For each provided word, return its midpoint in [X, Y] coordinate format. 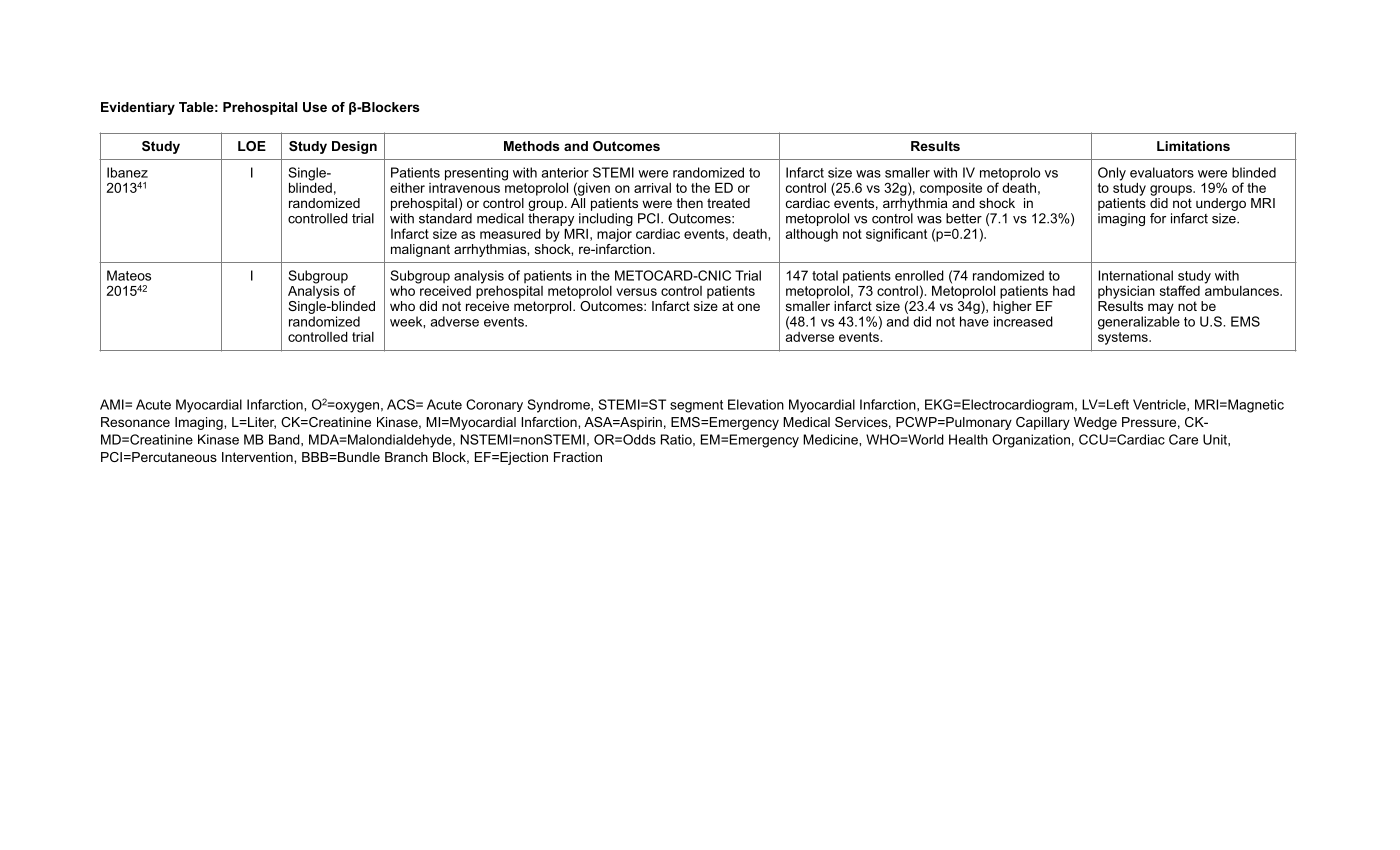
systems [1124, 337]
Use [315, 107]
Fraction [578, 457]
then [690, 203]
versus [636, 292]
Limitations [1193, 146]
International [1135, 275]
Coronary [494, 405]
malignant [420, 250]
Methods [532, 146]
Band [285, 439]
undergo [1221, 204]
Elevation [756, 404]
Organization [1031, 441]
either [407, 188]
